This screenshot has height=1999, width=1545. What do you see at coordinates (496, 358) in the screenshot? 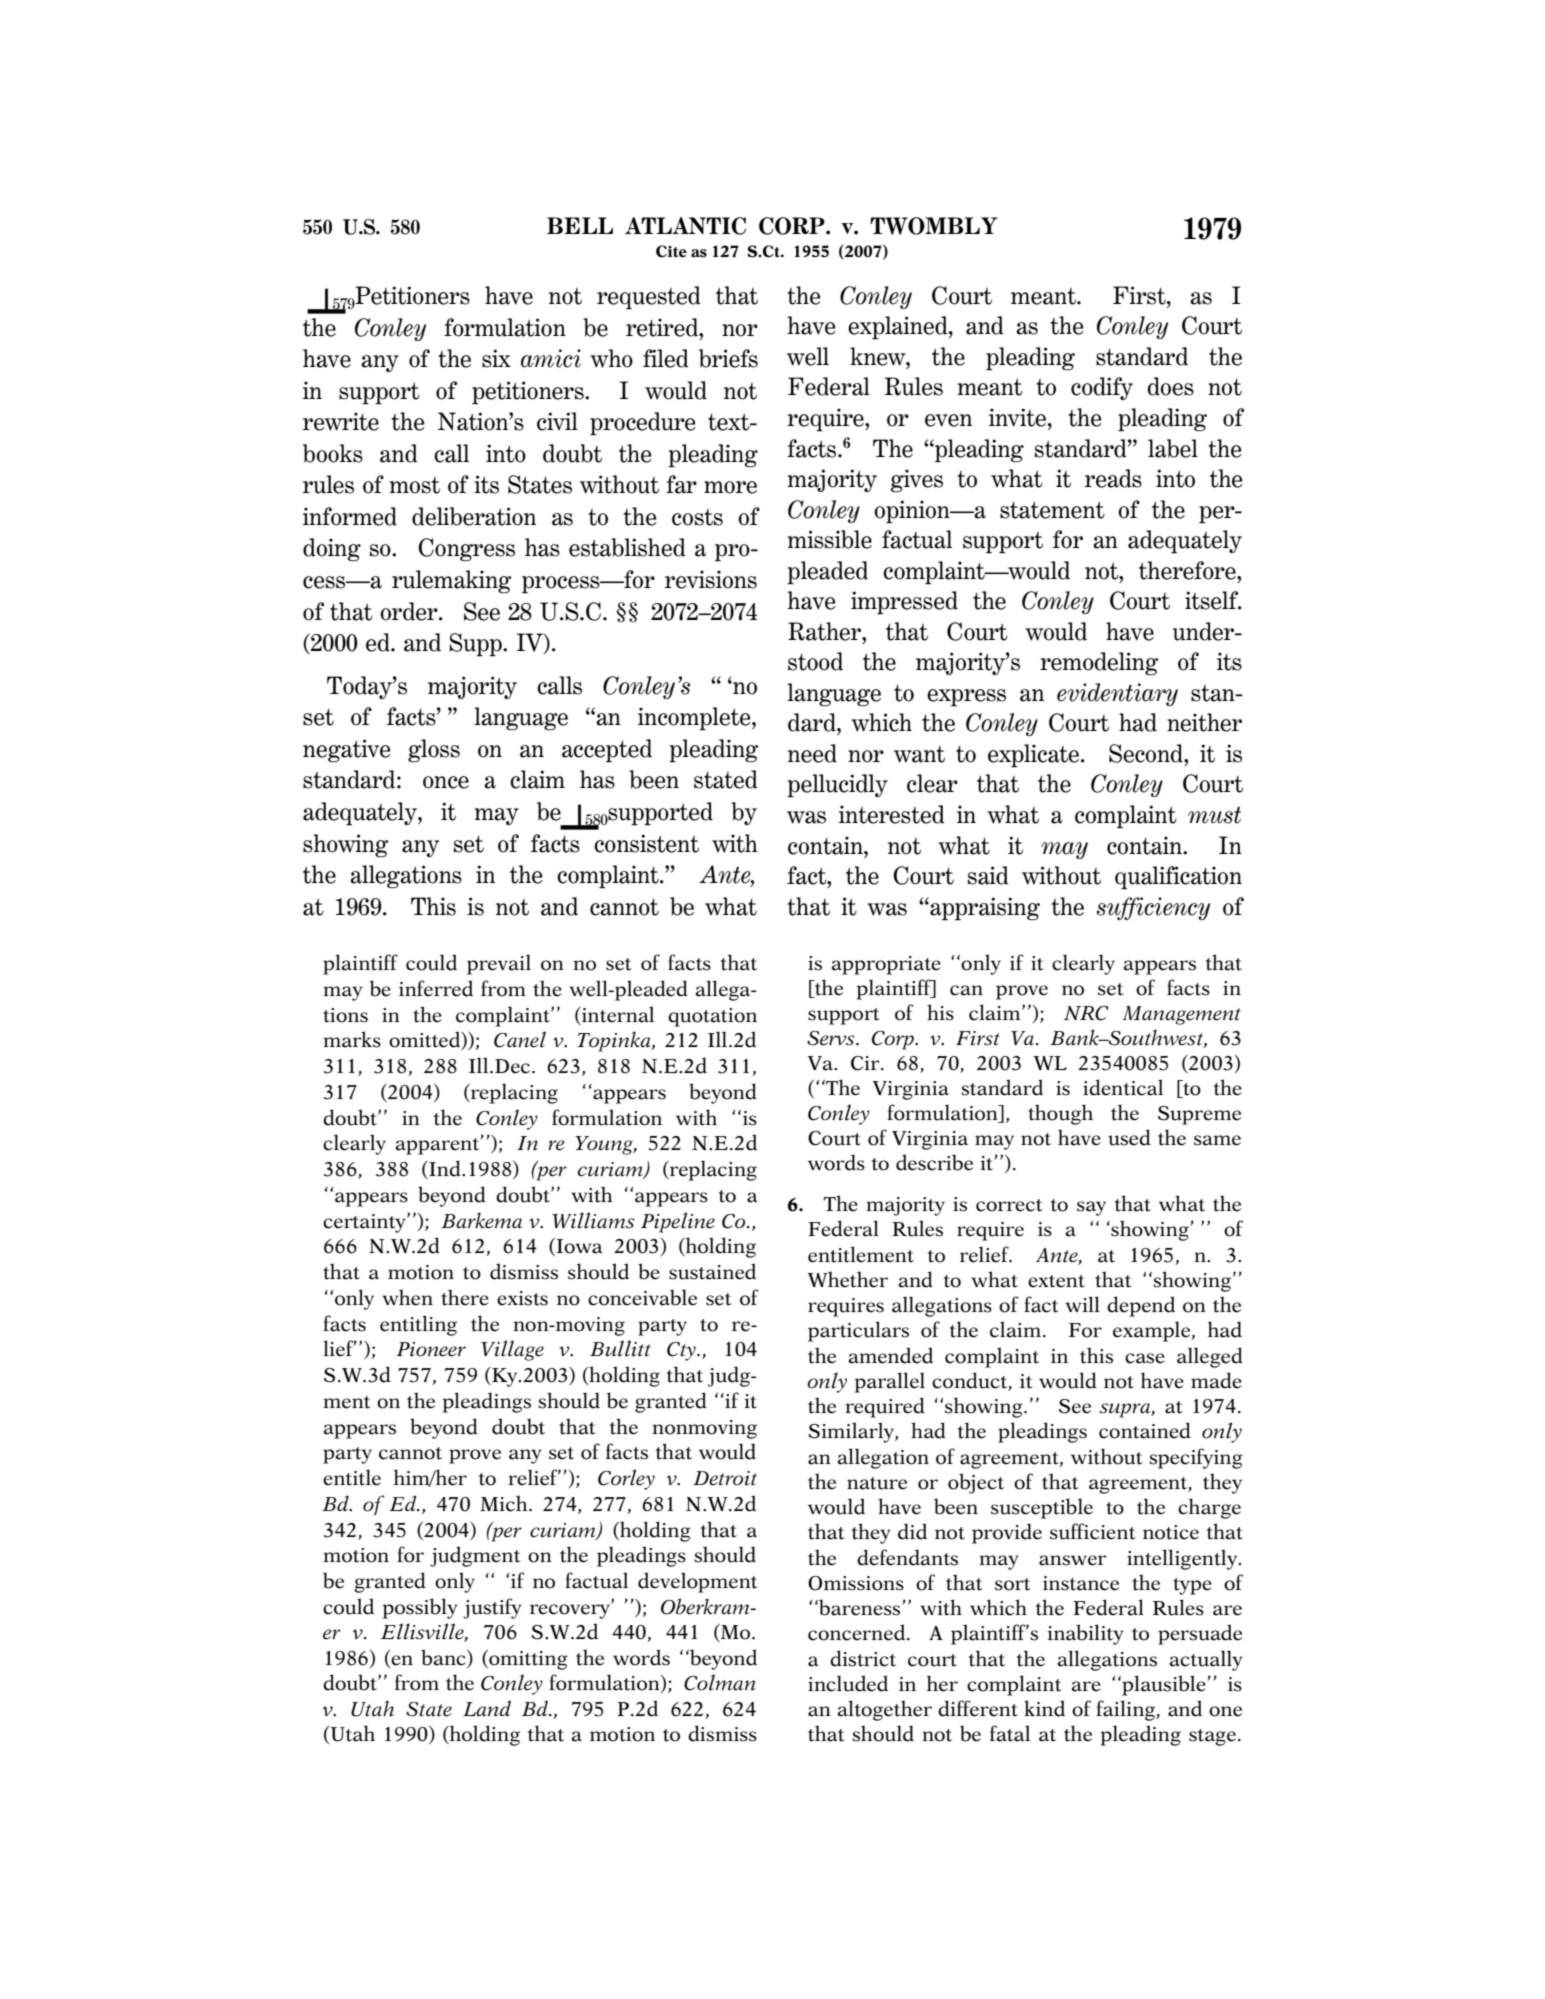
I see `six` at bounding box center [496, 358].
